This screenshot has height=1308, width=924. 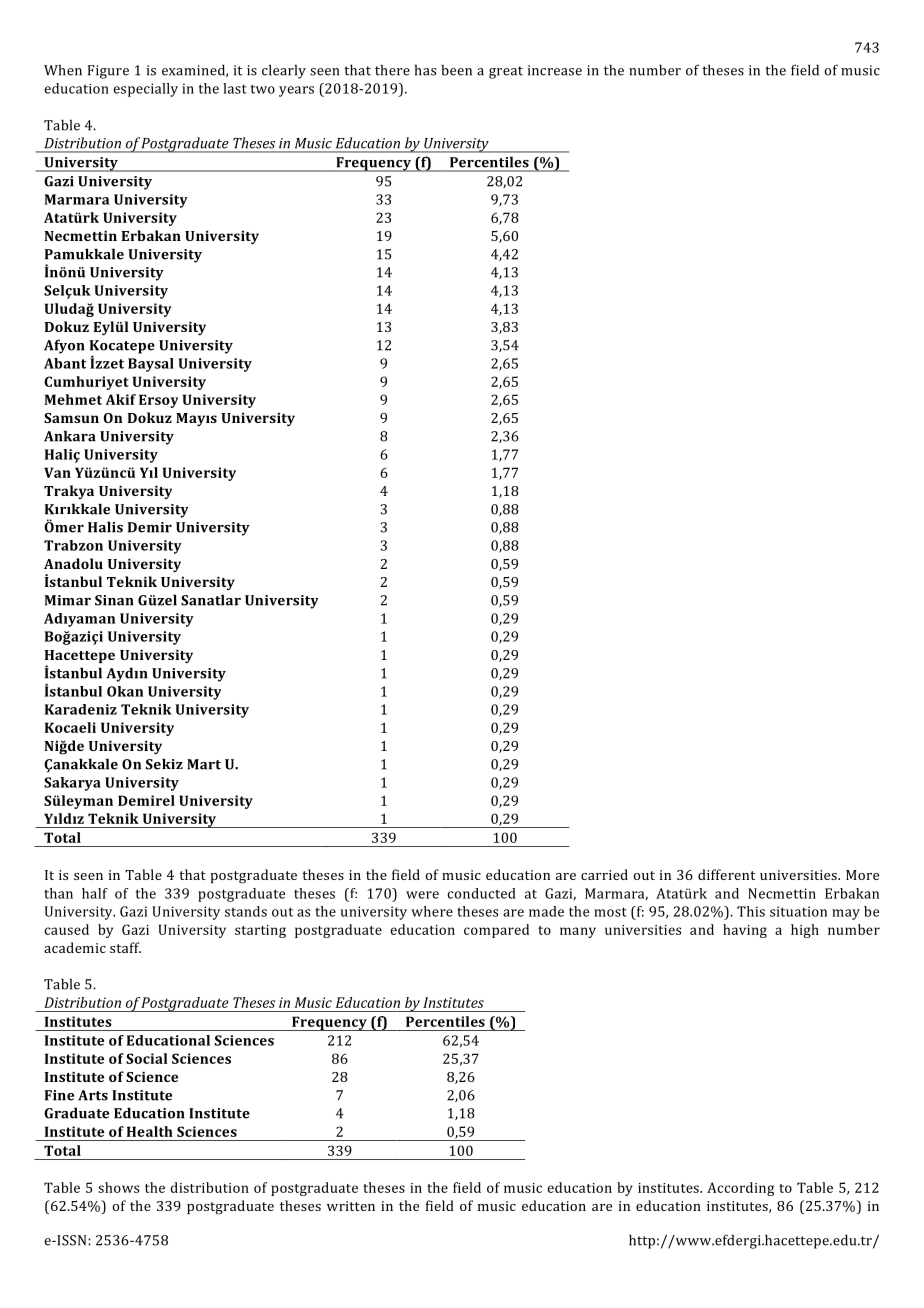 What do you see at coordinates (73, 563) in the screenshot?
I see `Anadolu` at bounding box center [73, 563].
